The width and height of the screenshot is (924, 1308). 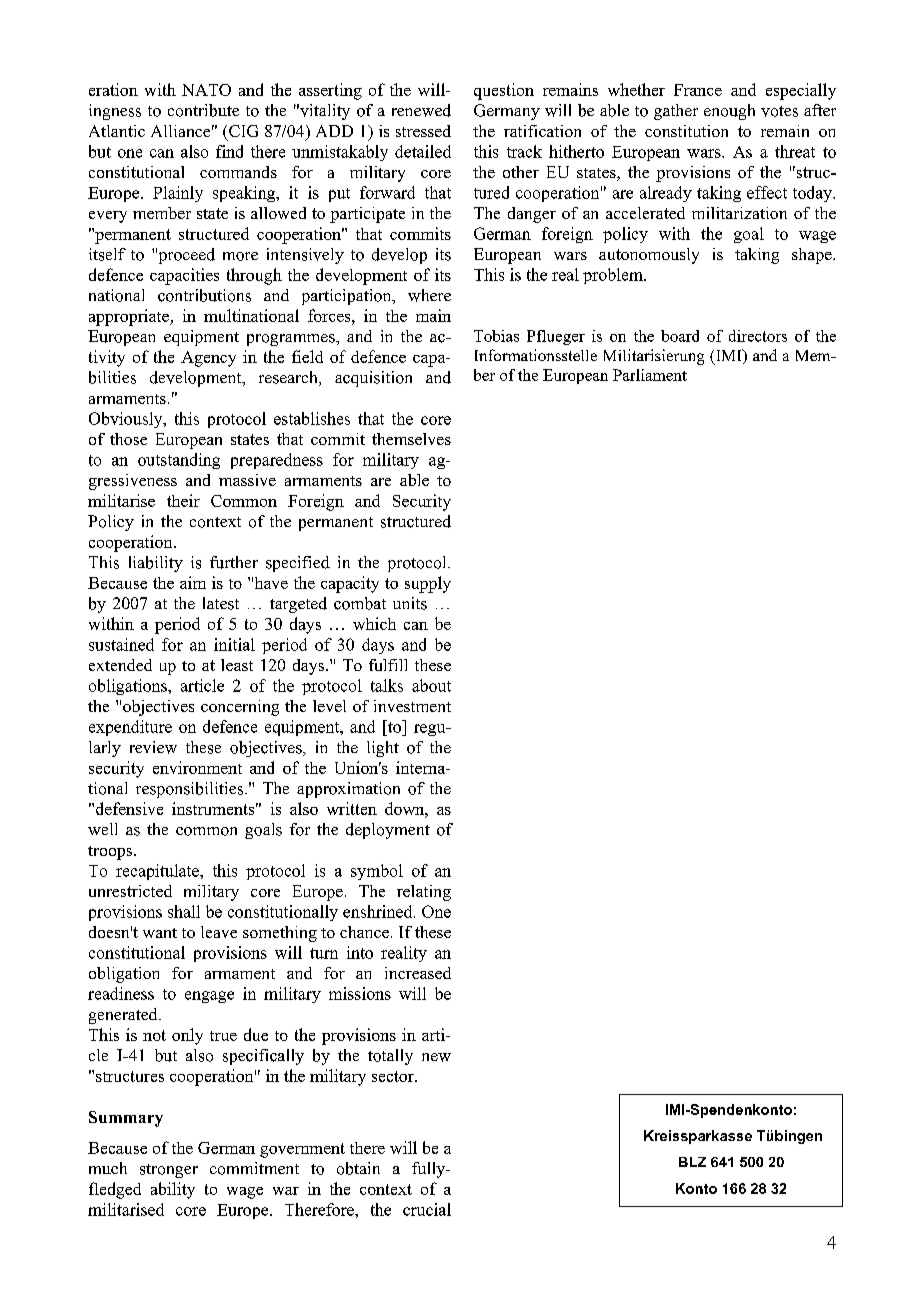 What do you see at coordinates (729, 112) in the screenshot?
I see `enough` at bounding box center [729, 112].
